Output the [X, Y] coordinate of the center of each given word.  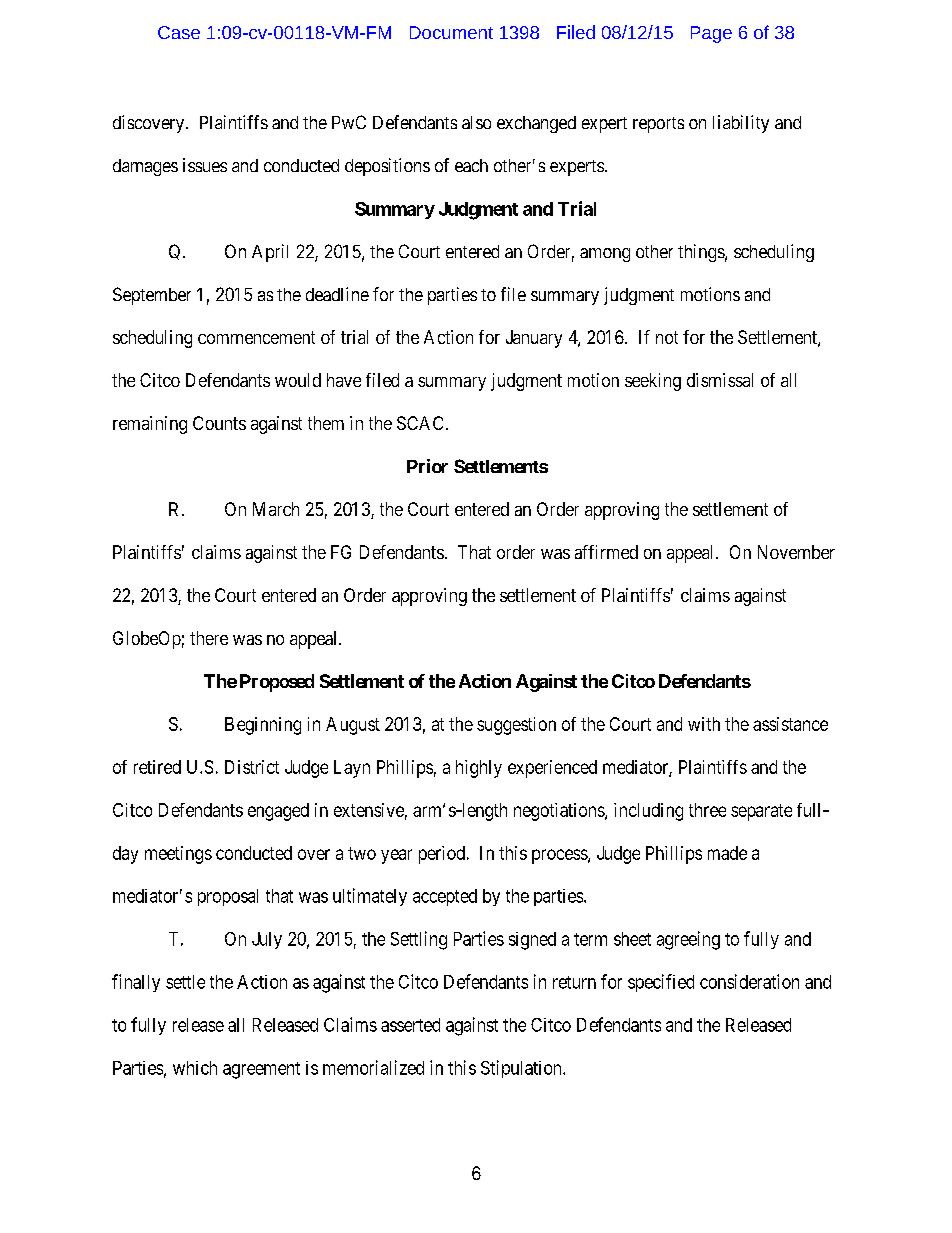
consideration [749, 981]
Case [179, 32]
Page [711, 34]
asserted [410, 1025]
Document [451, 32]
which [195, 1068]
